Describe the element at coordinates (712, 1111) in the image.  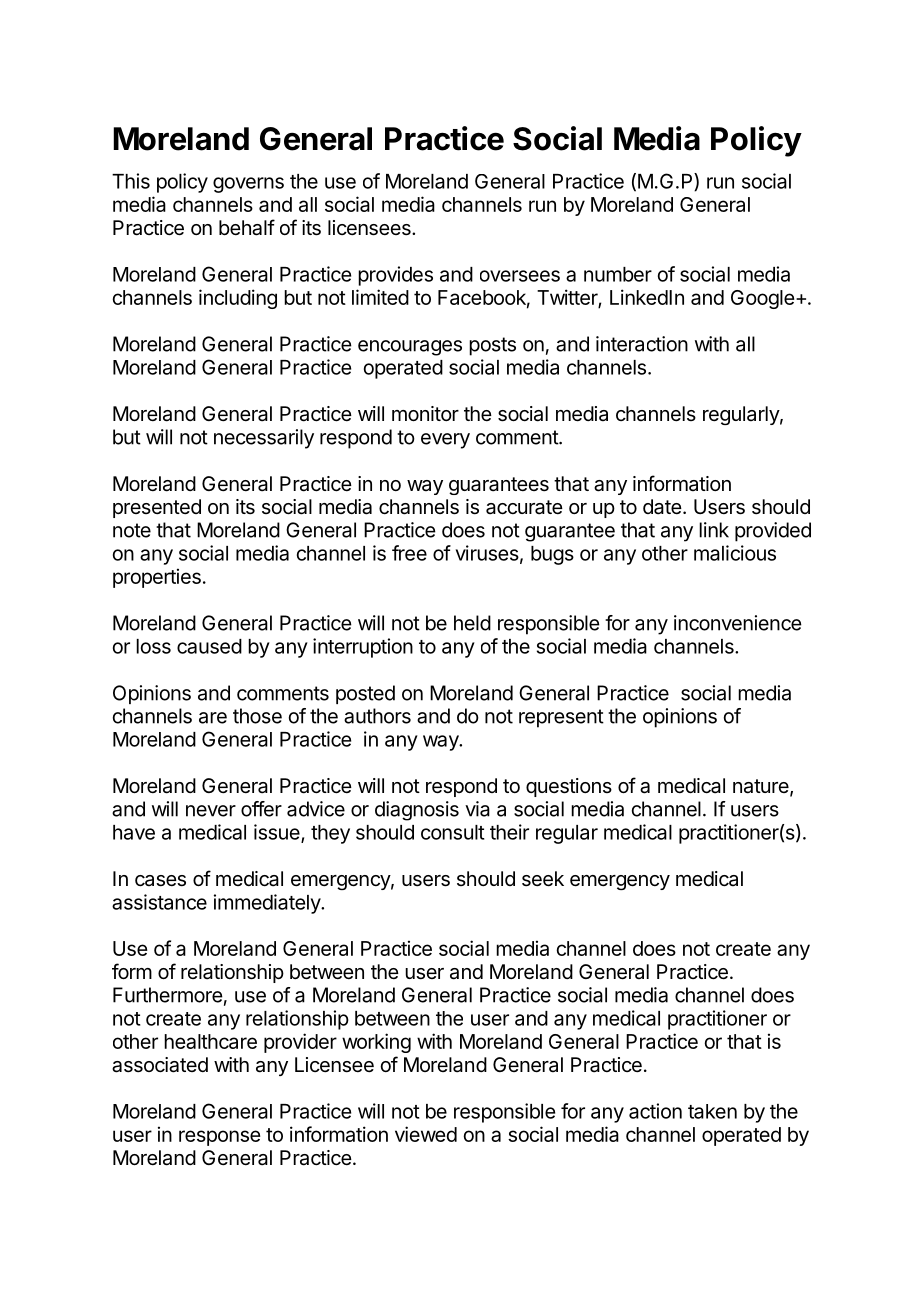
I see `taken` at that location.
